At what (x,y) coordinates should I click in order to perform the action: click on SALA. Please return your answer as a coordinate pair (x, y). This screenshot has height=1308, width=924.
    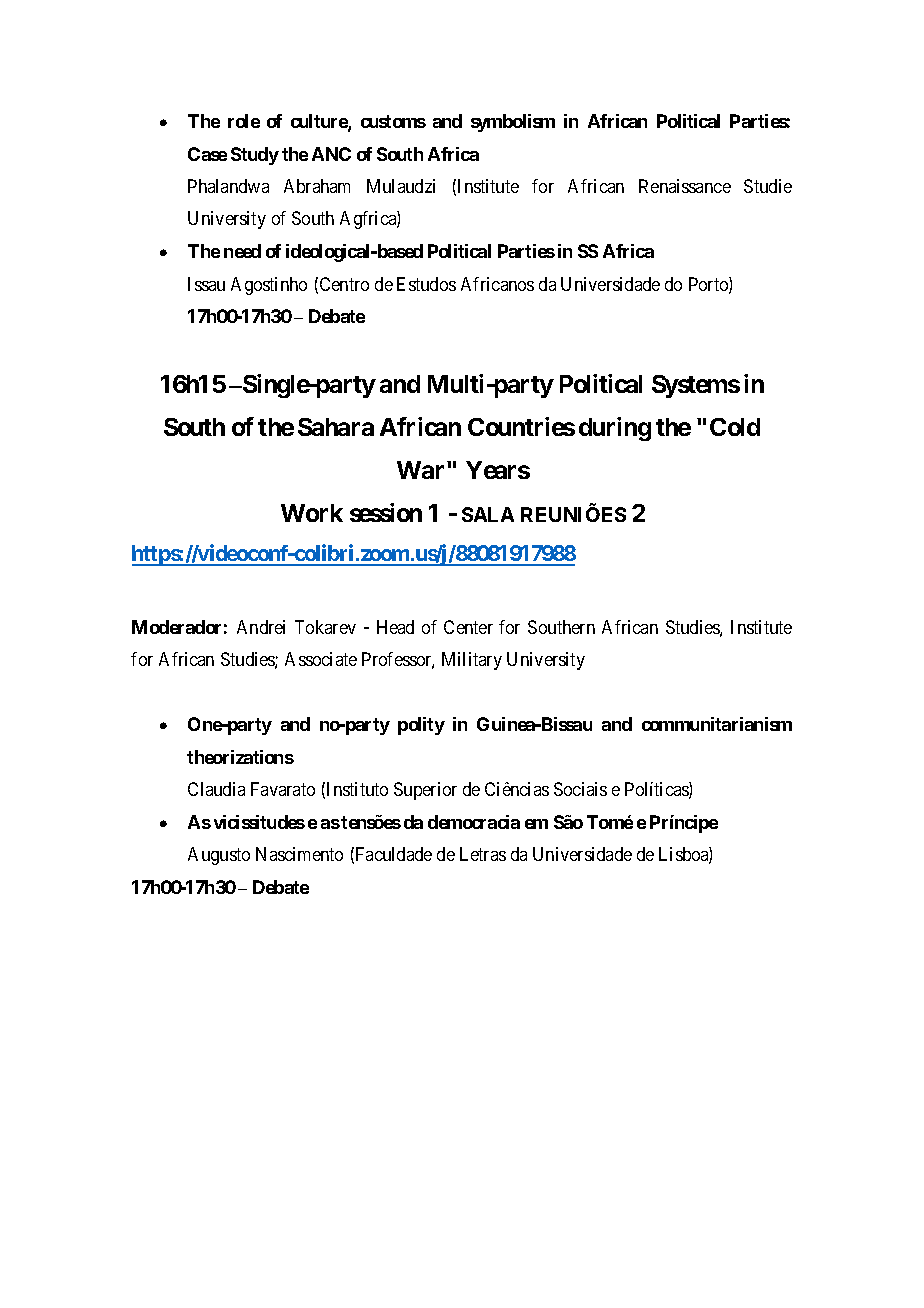
    Looking at the image, I should click on (488, 514).
